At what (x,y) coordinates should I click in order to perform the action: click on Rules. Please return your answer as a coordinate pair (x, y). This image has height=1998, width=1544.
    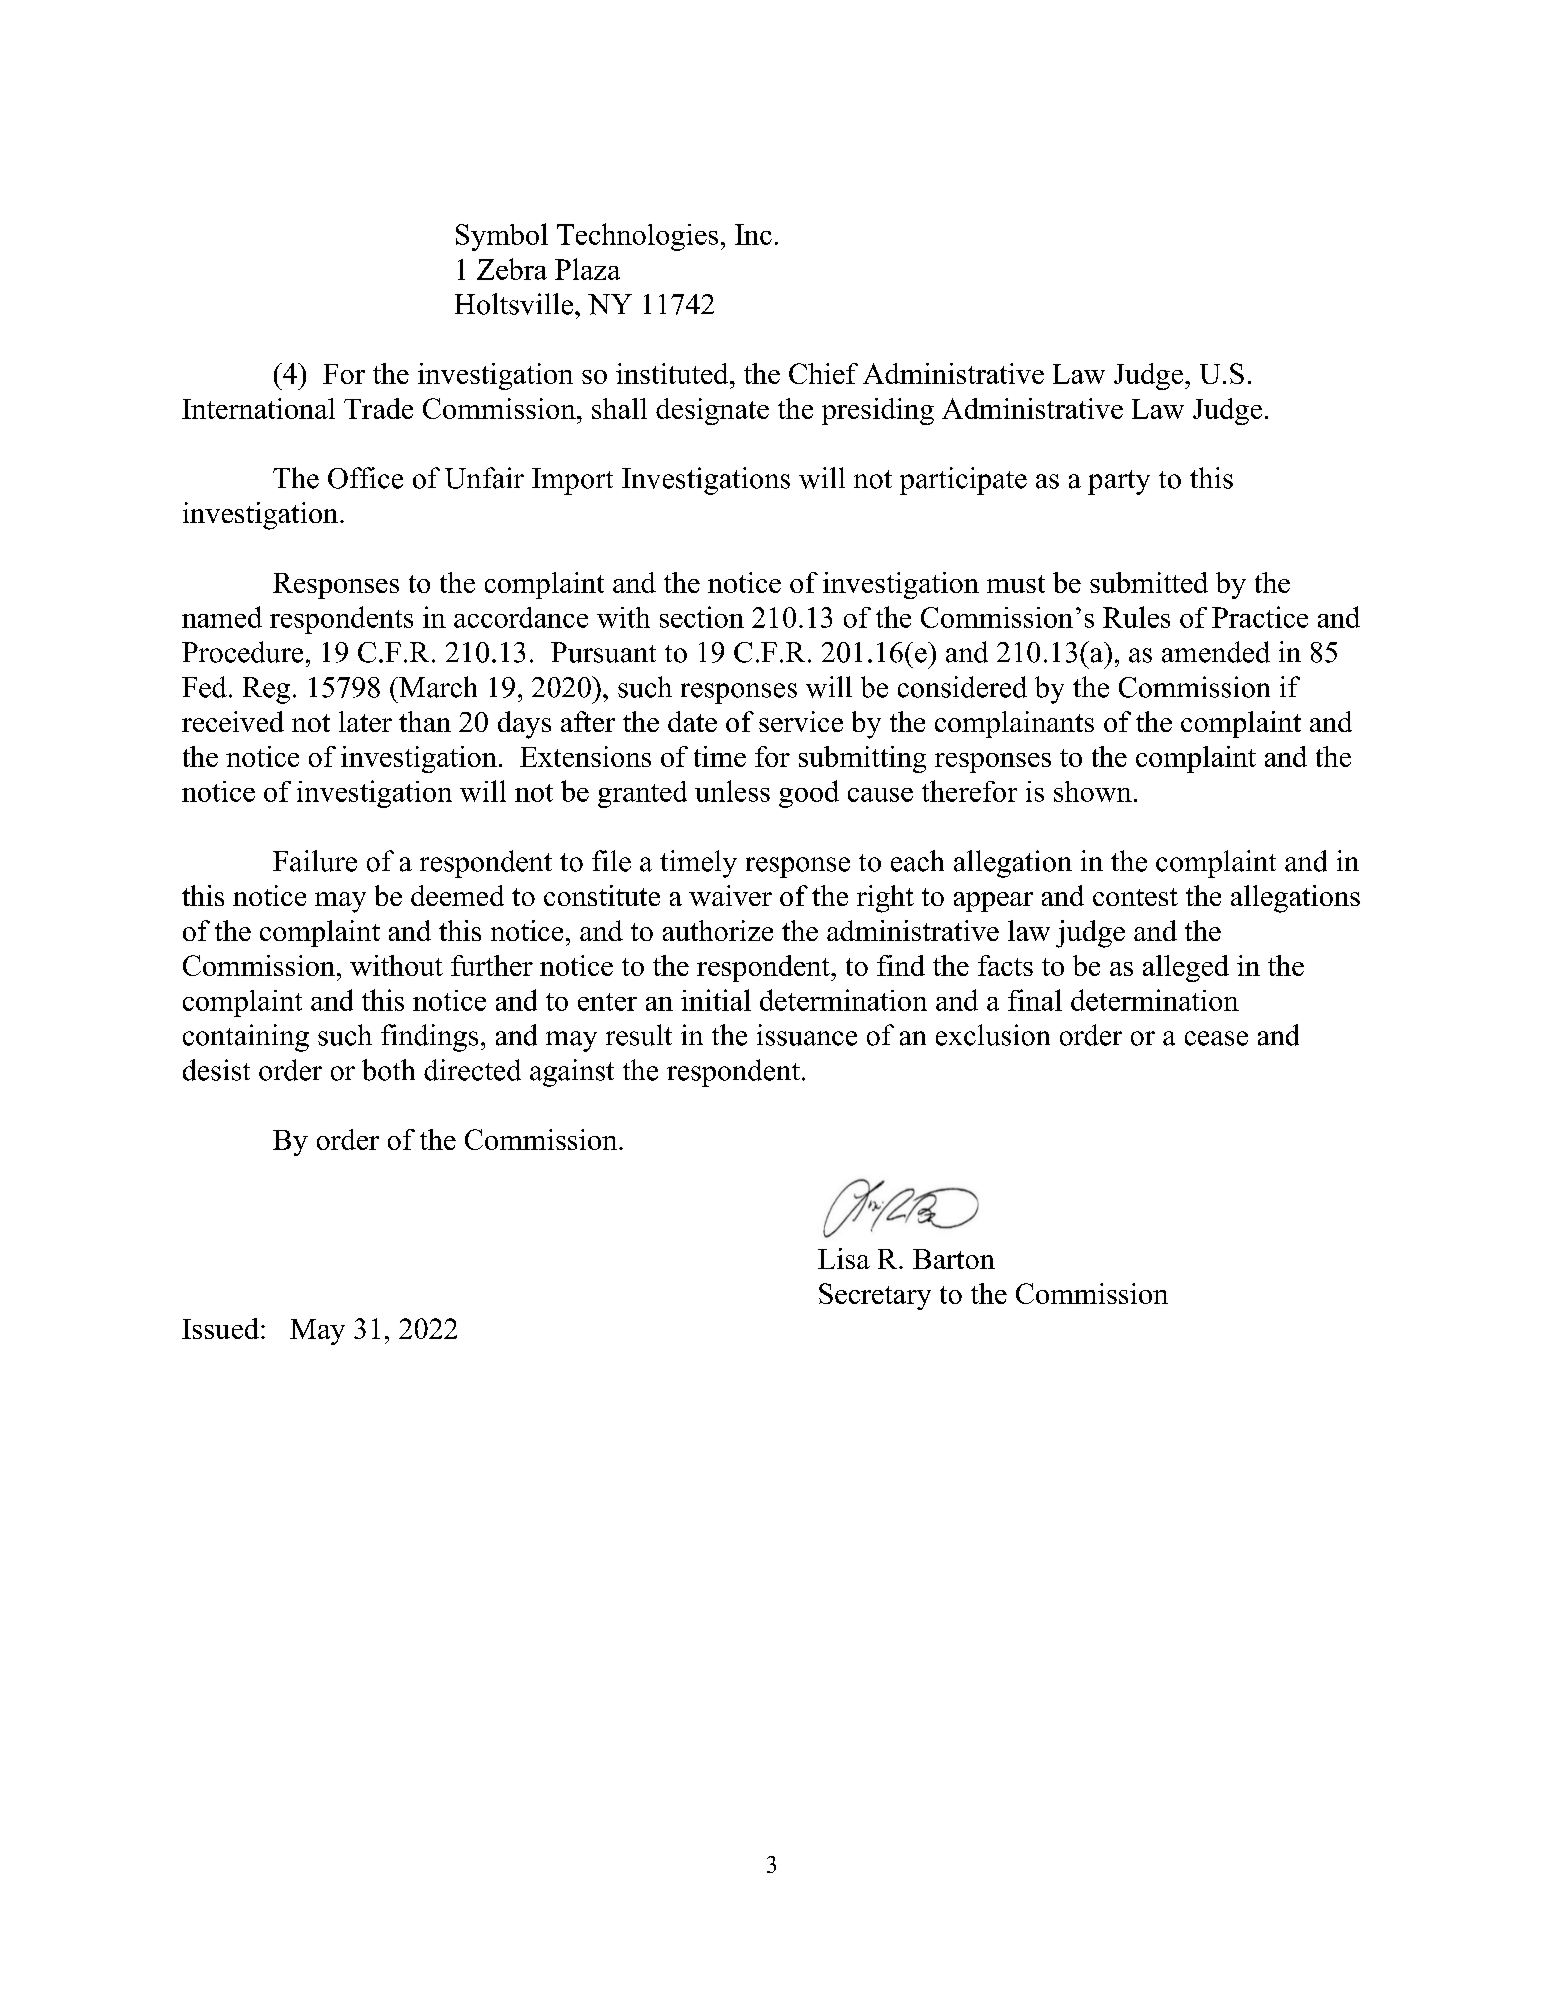
    Looking at the image, I should click on (1136, 617).
